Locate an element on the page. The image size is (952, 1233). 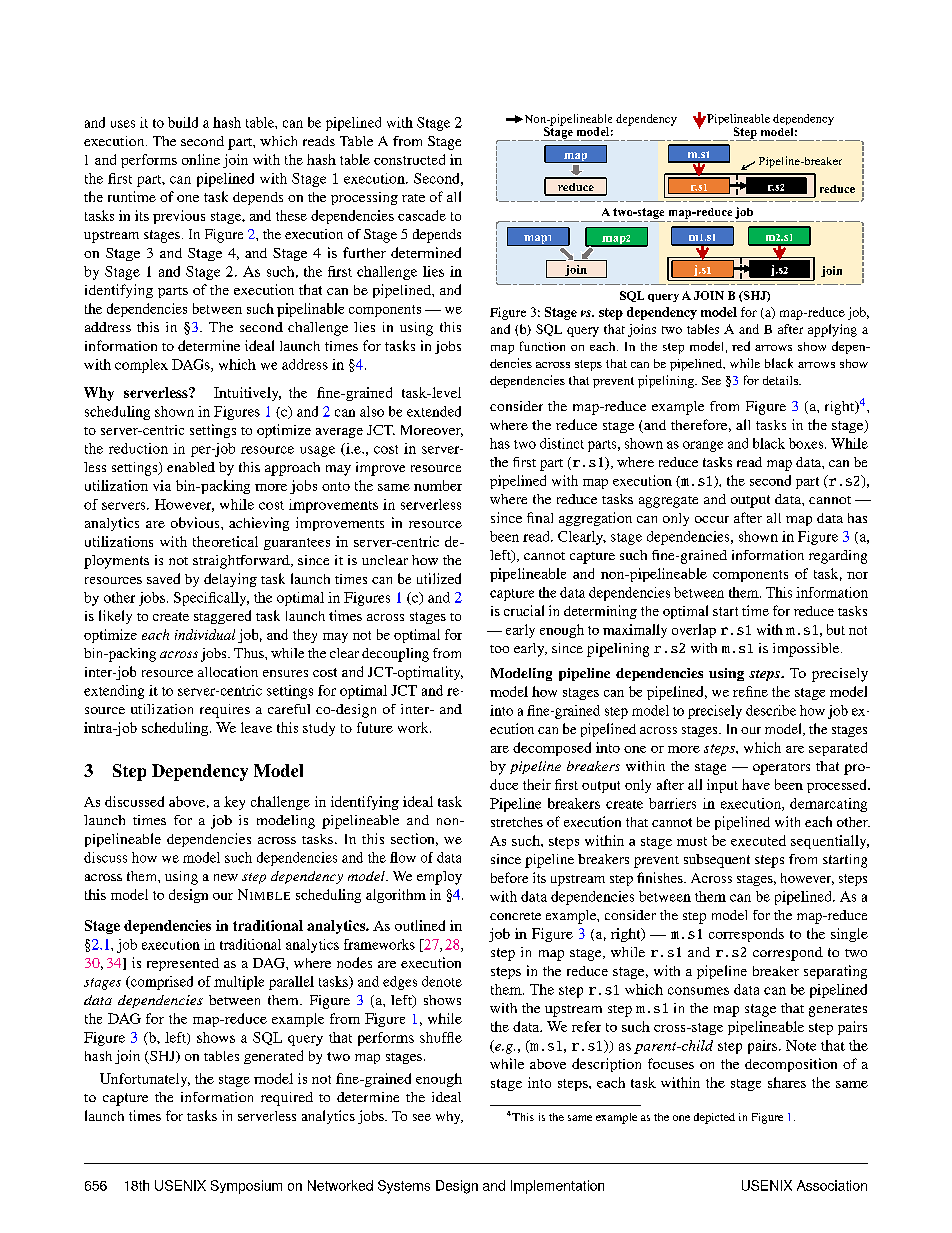
online is located at coordinates (201, 159).
